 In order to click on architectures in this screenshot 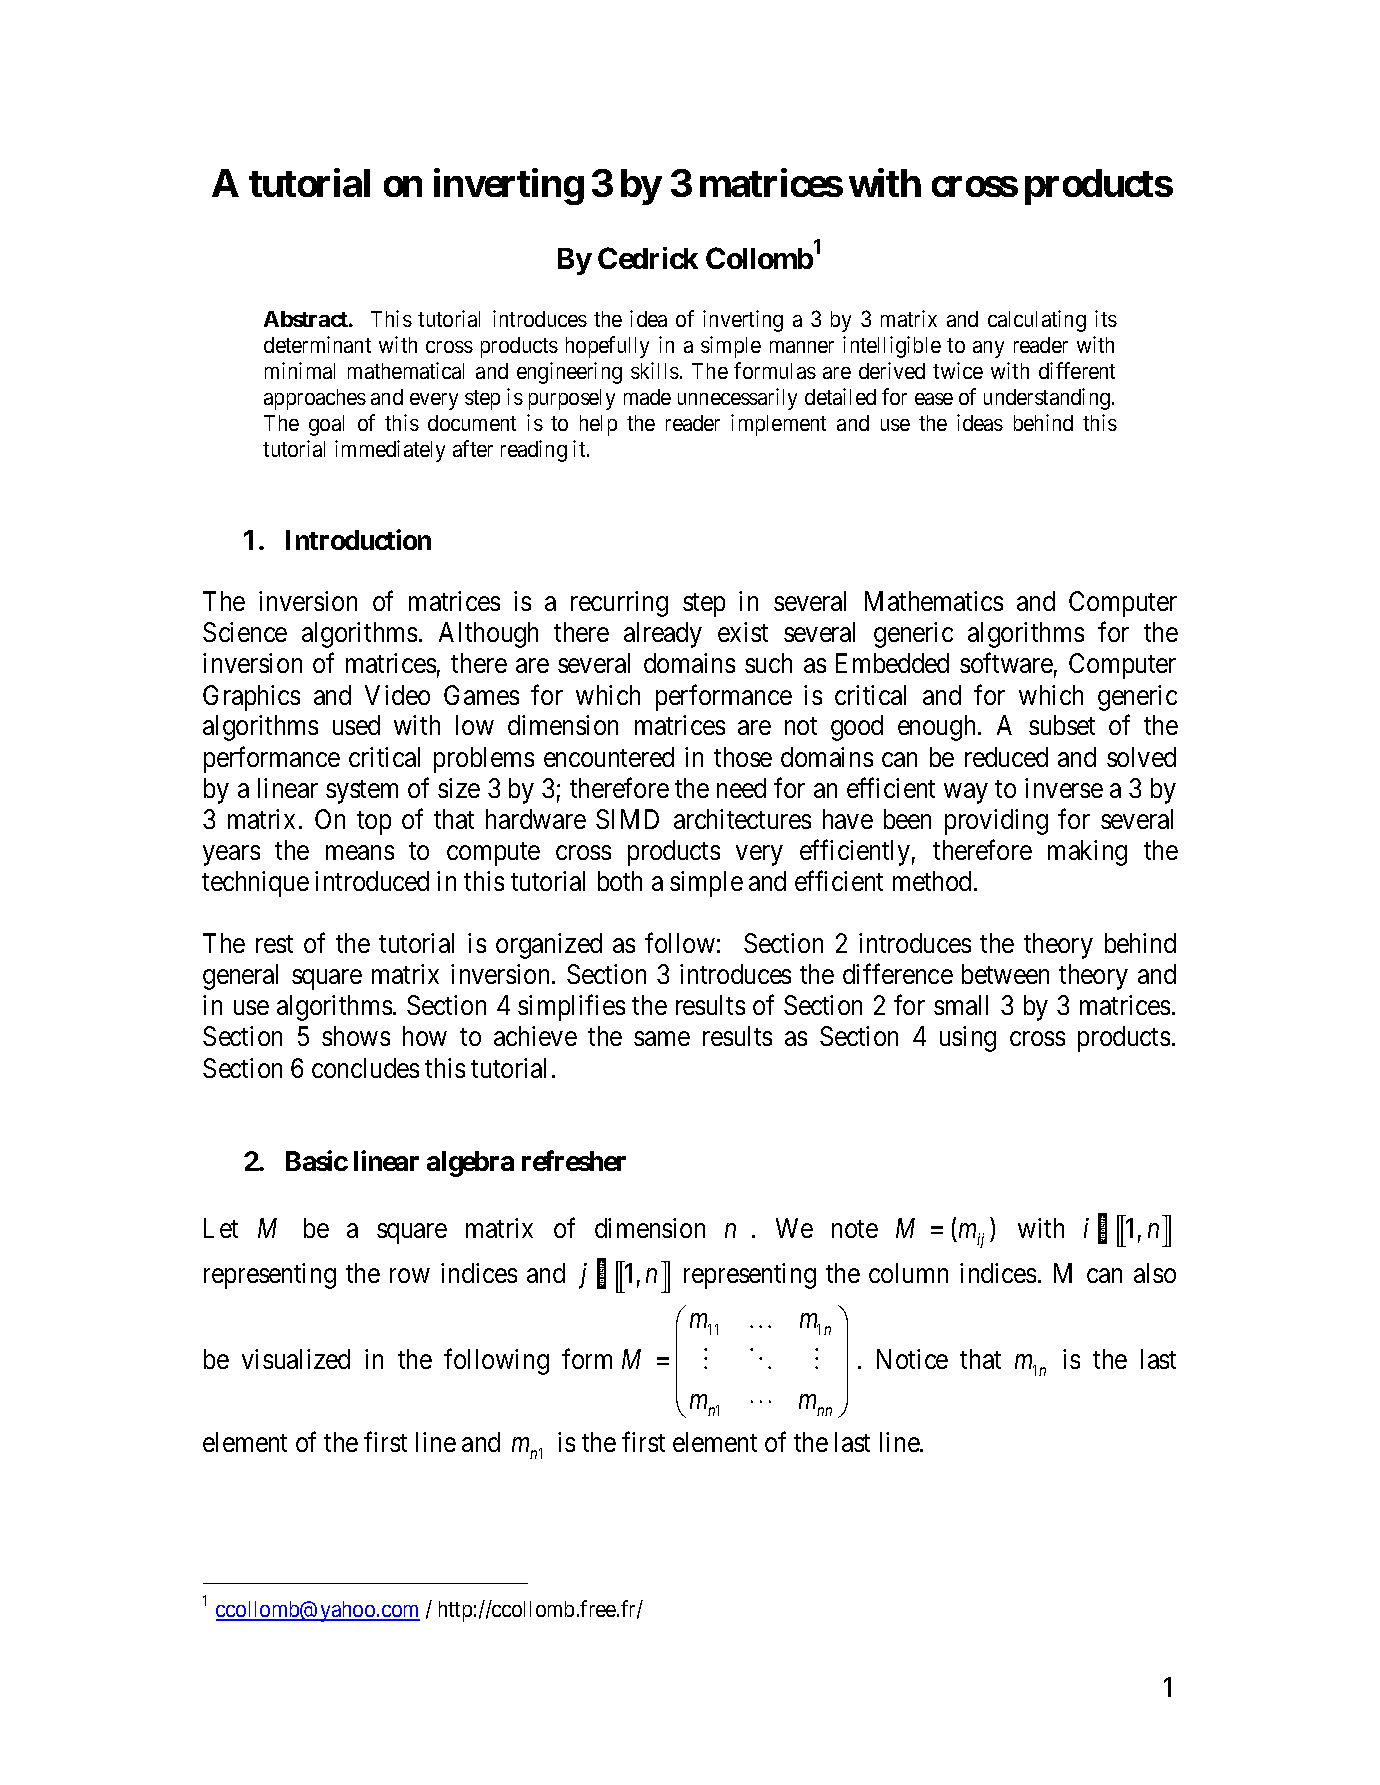, I will do `click(742, 819)`.
